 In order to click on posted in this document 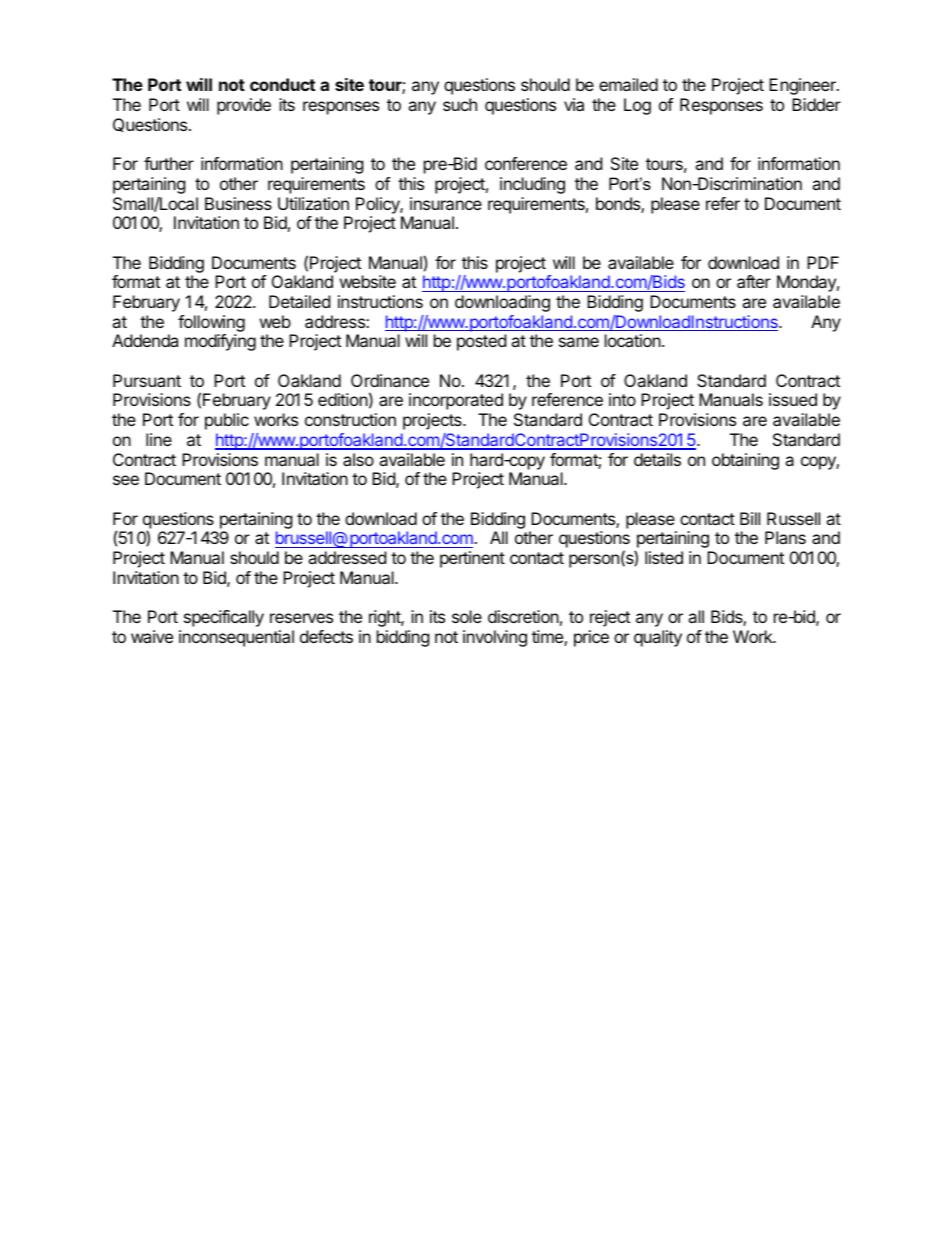, I will do `click(481, 342)`.
